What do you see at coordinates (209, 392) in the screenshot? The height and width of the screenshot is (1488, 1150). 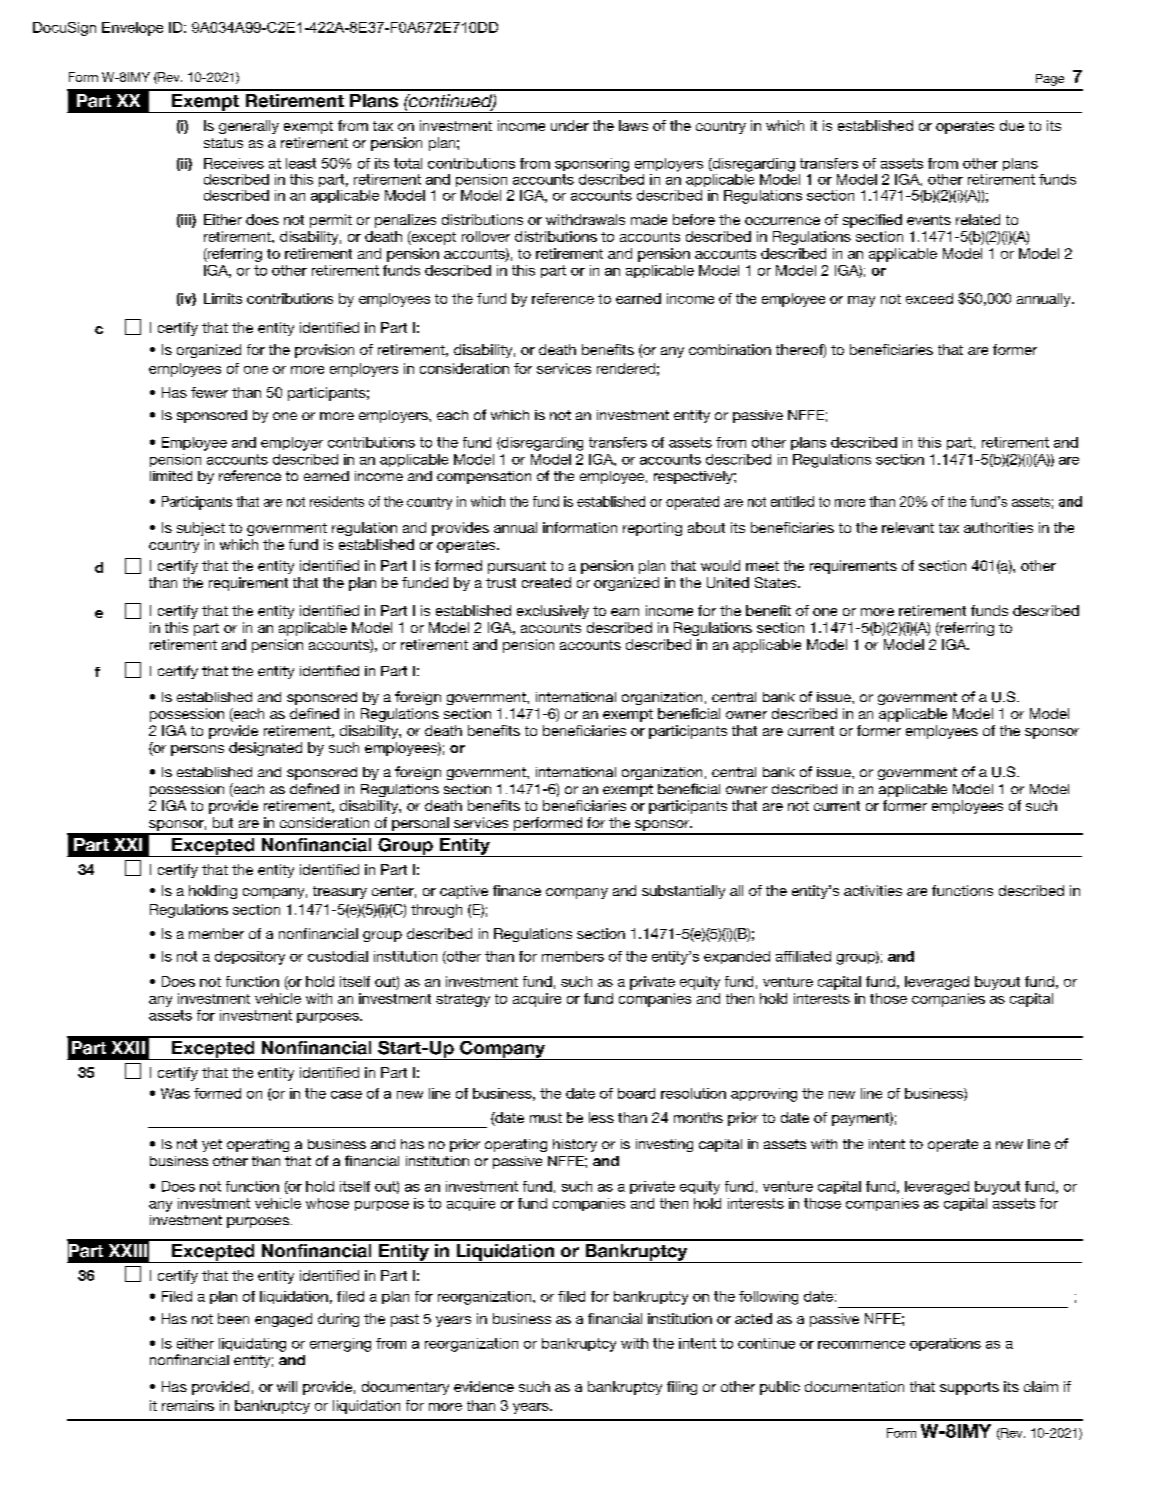 I see `fewer` at bounding box center [209, 392].
